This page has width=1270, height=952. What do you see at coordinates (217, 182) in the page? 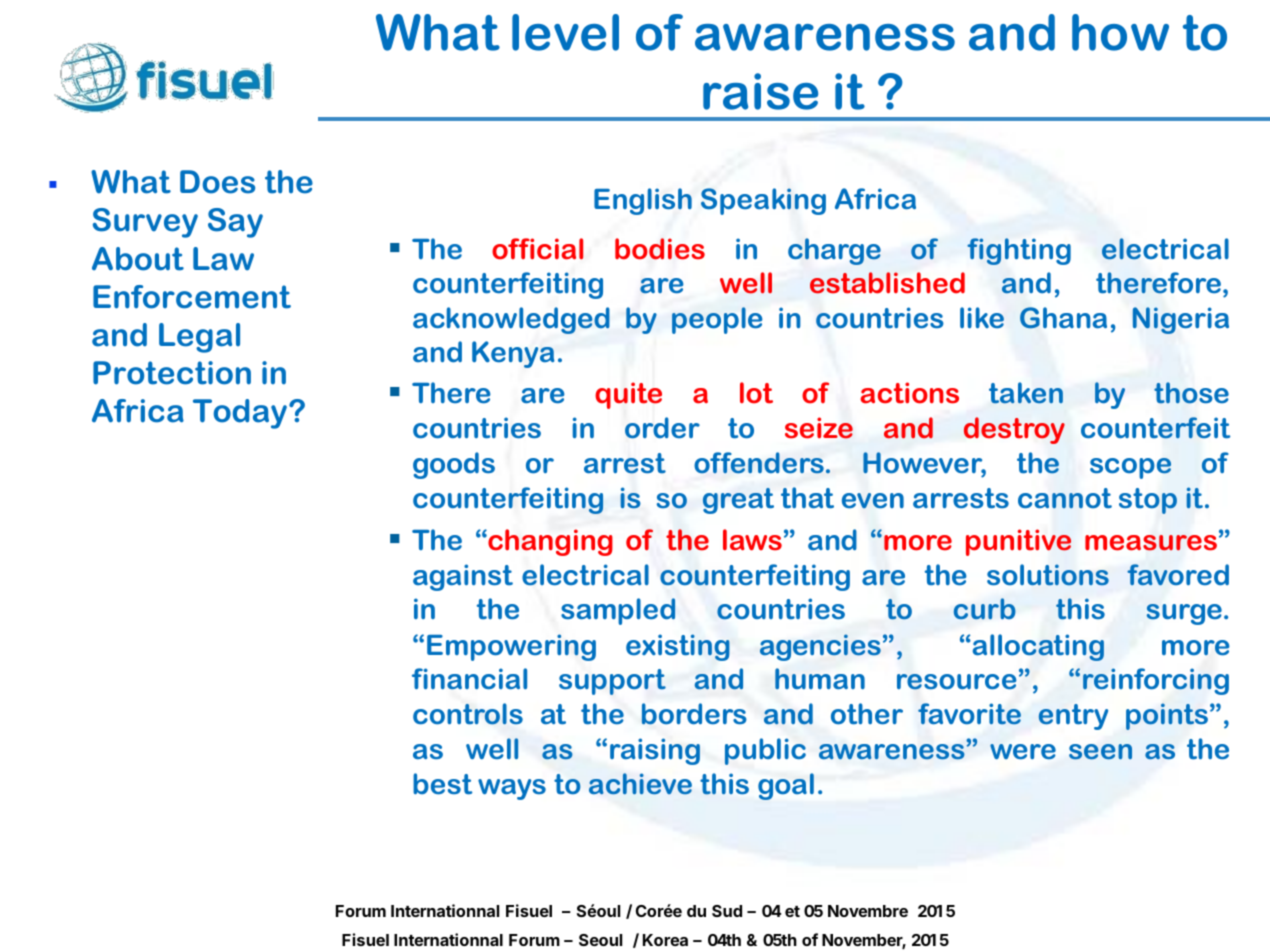
I see `Does` at bounding box center [217, 182].
